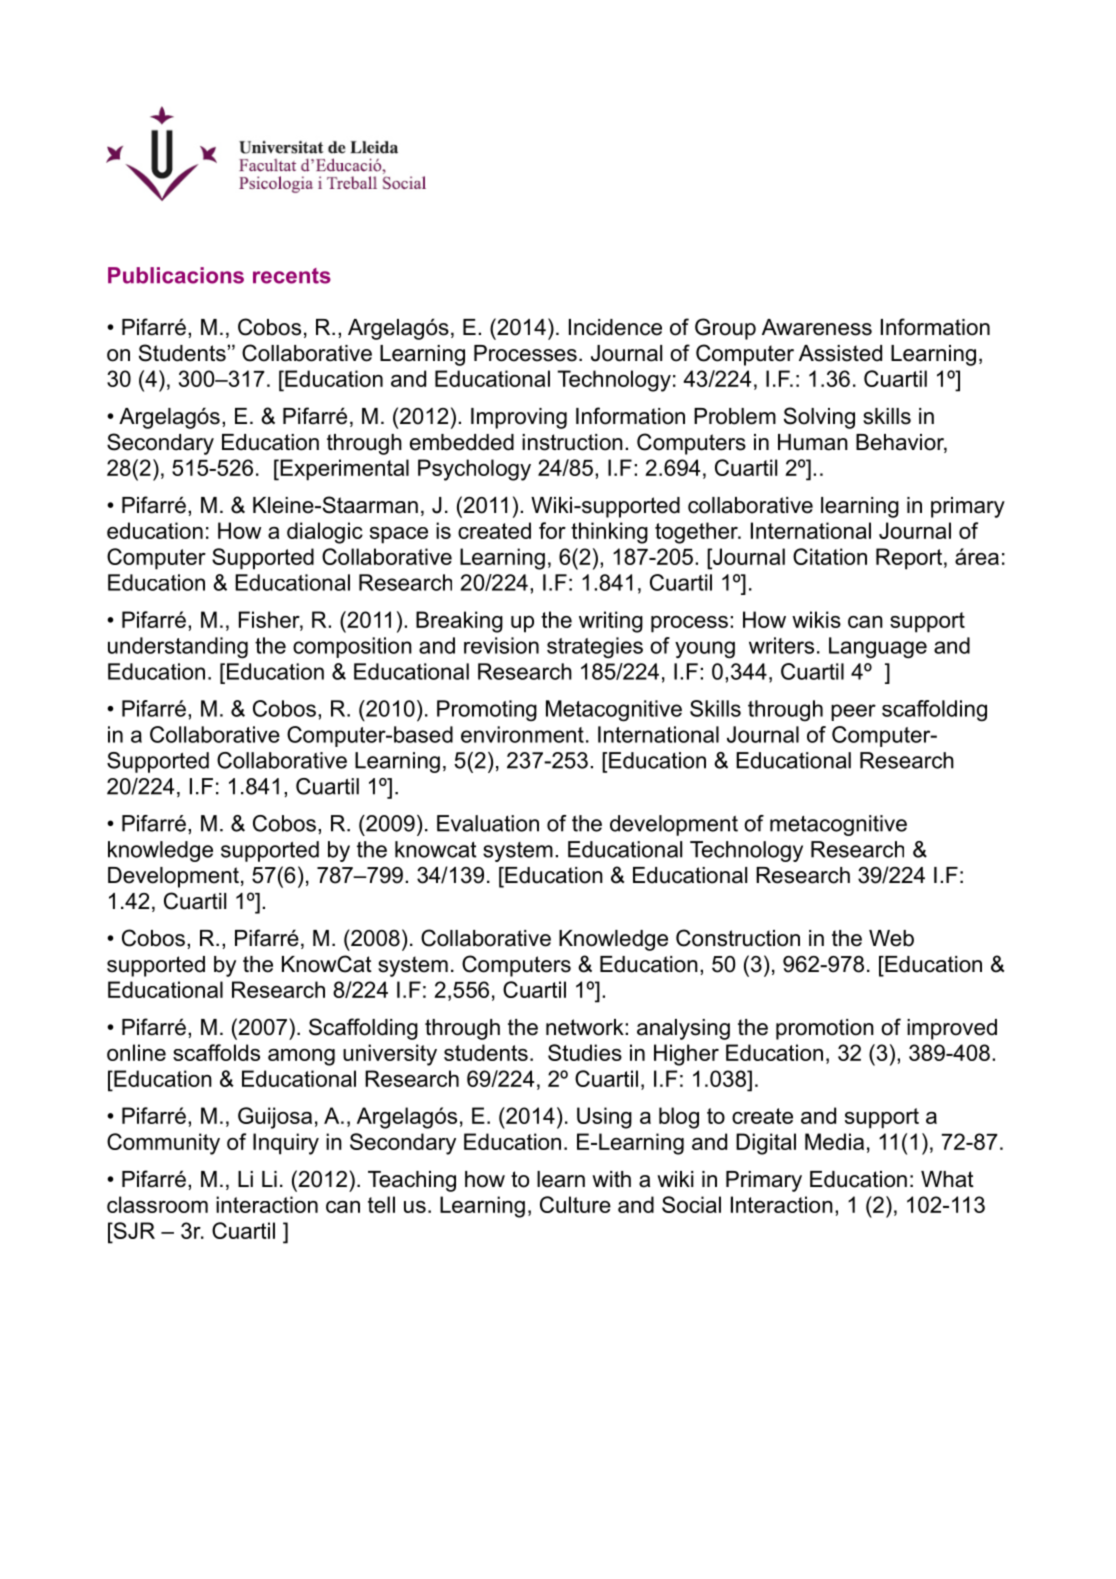 The width and height of the page is (1116, 1579). Describe the element at coordinates (891, 938) in the page. I see `Web` at that location.
